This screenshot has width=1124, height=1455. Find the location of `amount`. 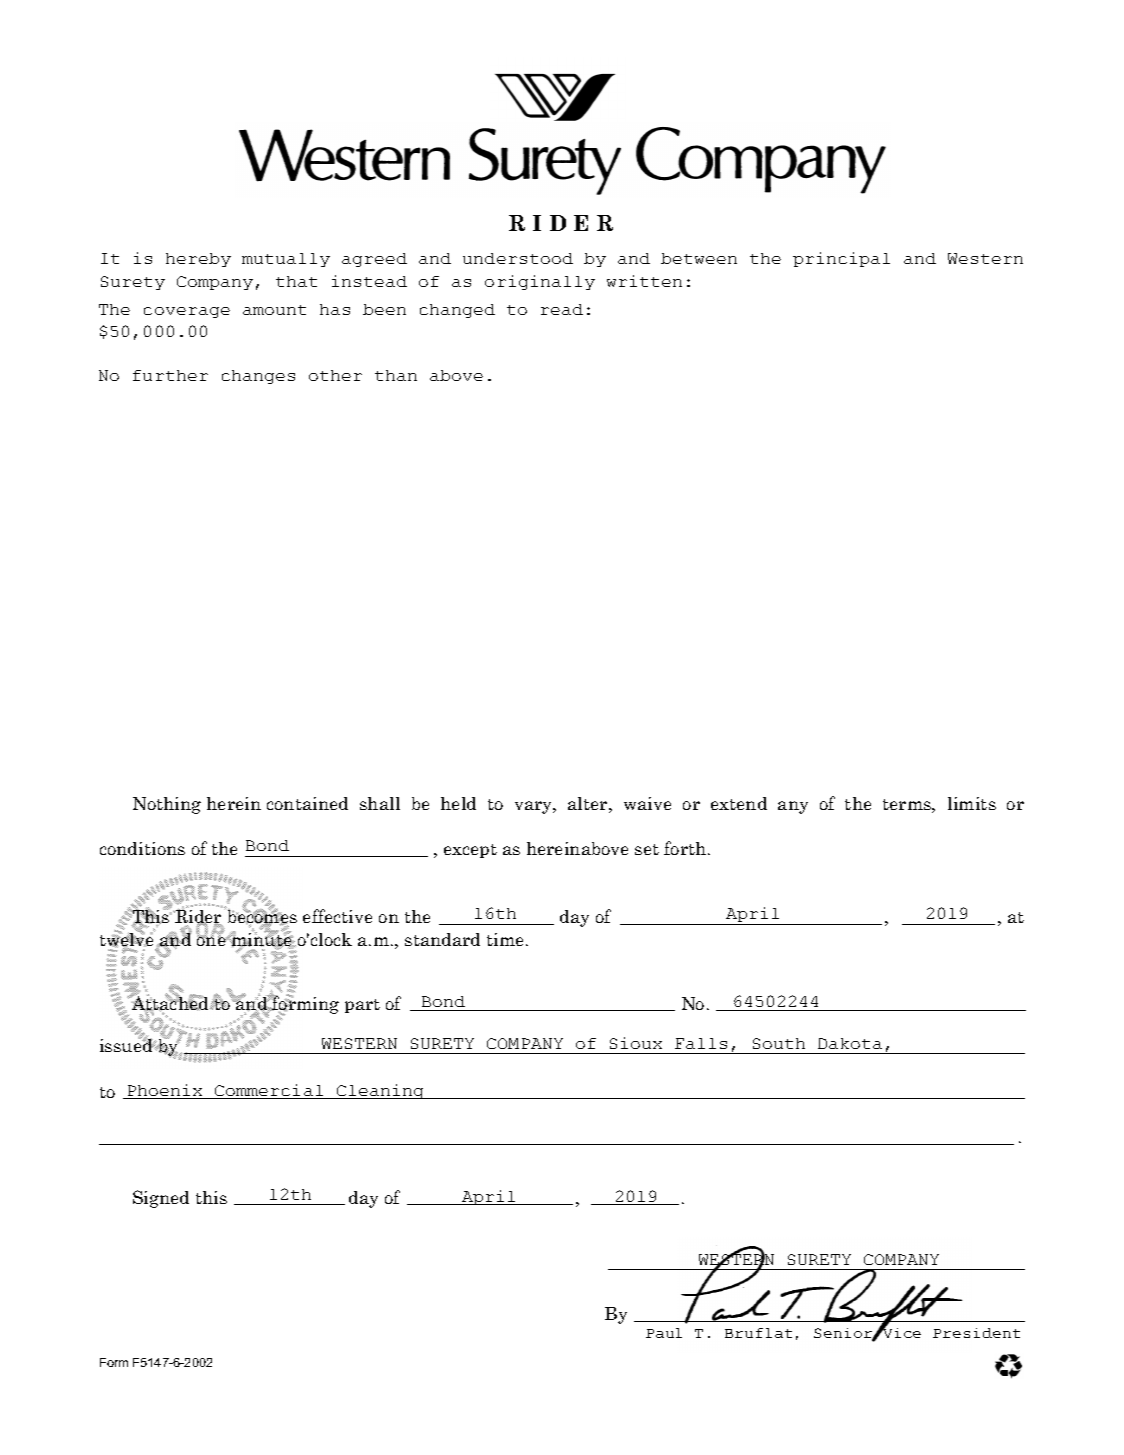

amount is located at coordinates (274, 310).
